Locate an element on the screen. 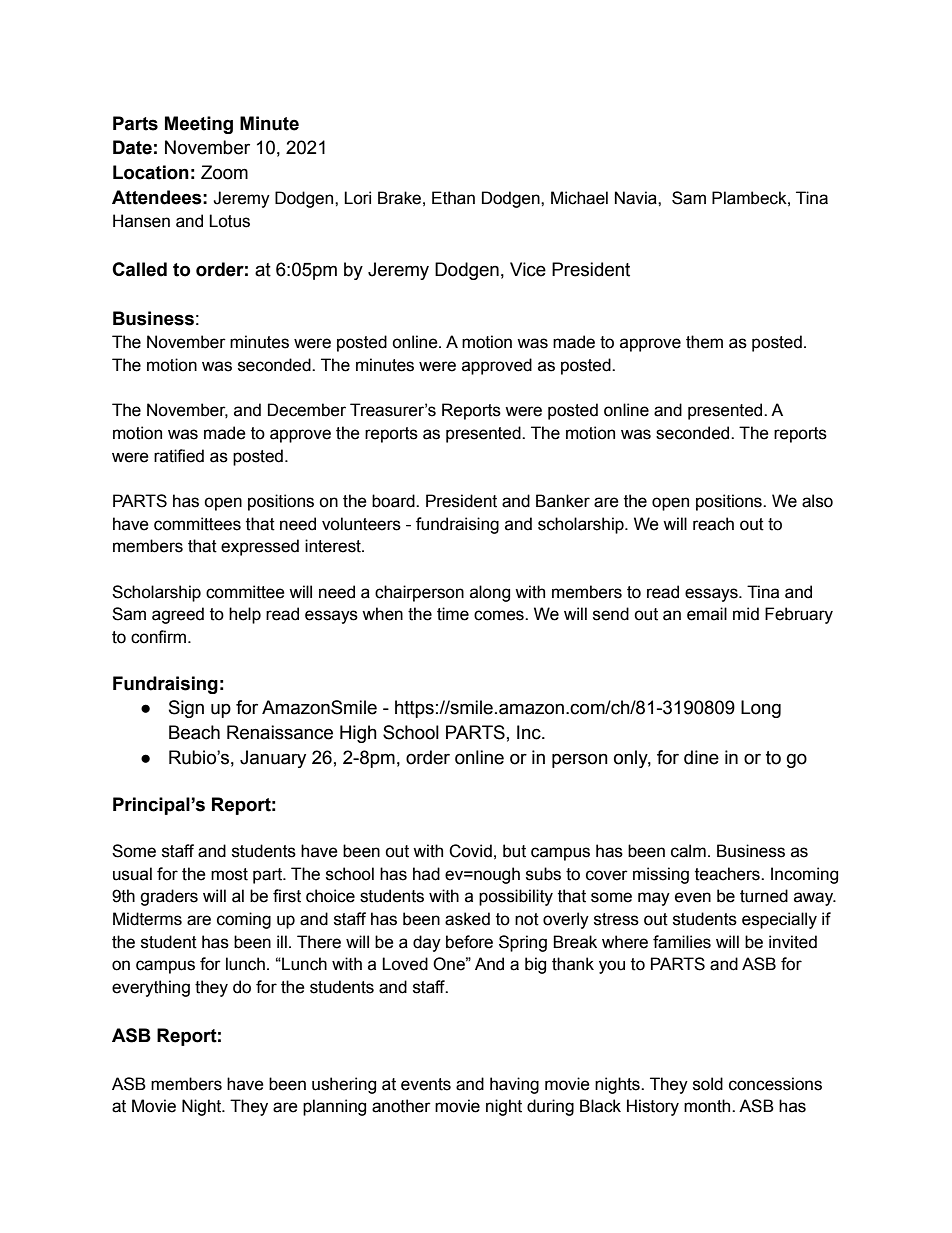 This screenshot has height=1233, width=952. reach is located at coordinates (713, 524).
